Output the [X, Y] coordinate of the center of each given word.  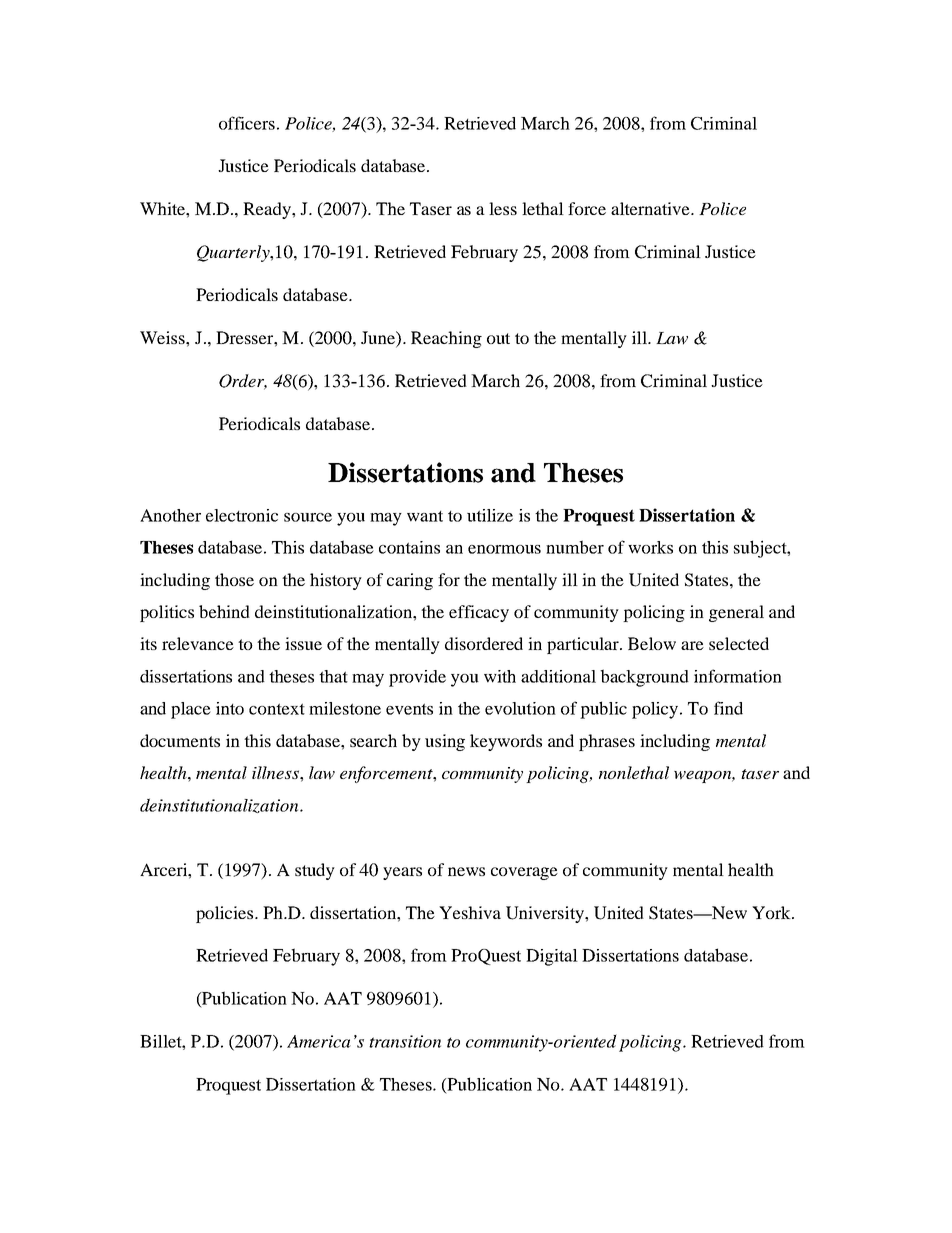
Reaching [446, 339]
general [736, 613]
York [772, 912]
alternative [651, 208]
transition [405, 1041]
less [503, 208]
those [234, 579]
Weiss [163, 337]
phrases [607, 742]
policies [226, 914]
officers [247, 123]
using [445, 742]
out [498, 338]
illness [276, 772]
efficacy [479, 613]
